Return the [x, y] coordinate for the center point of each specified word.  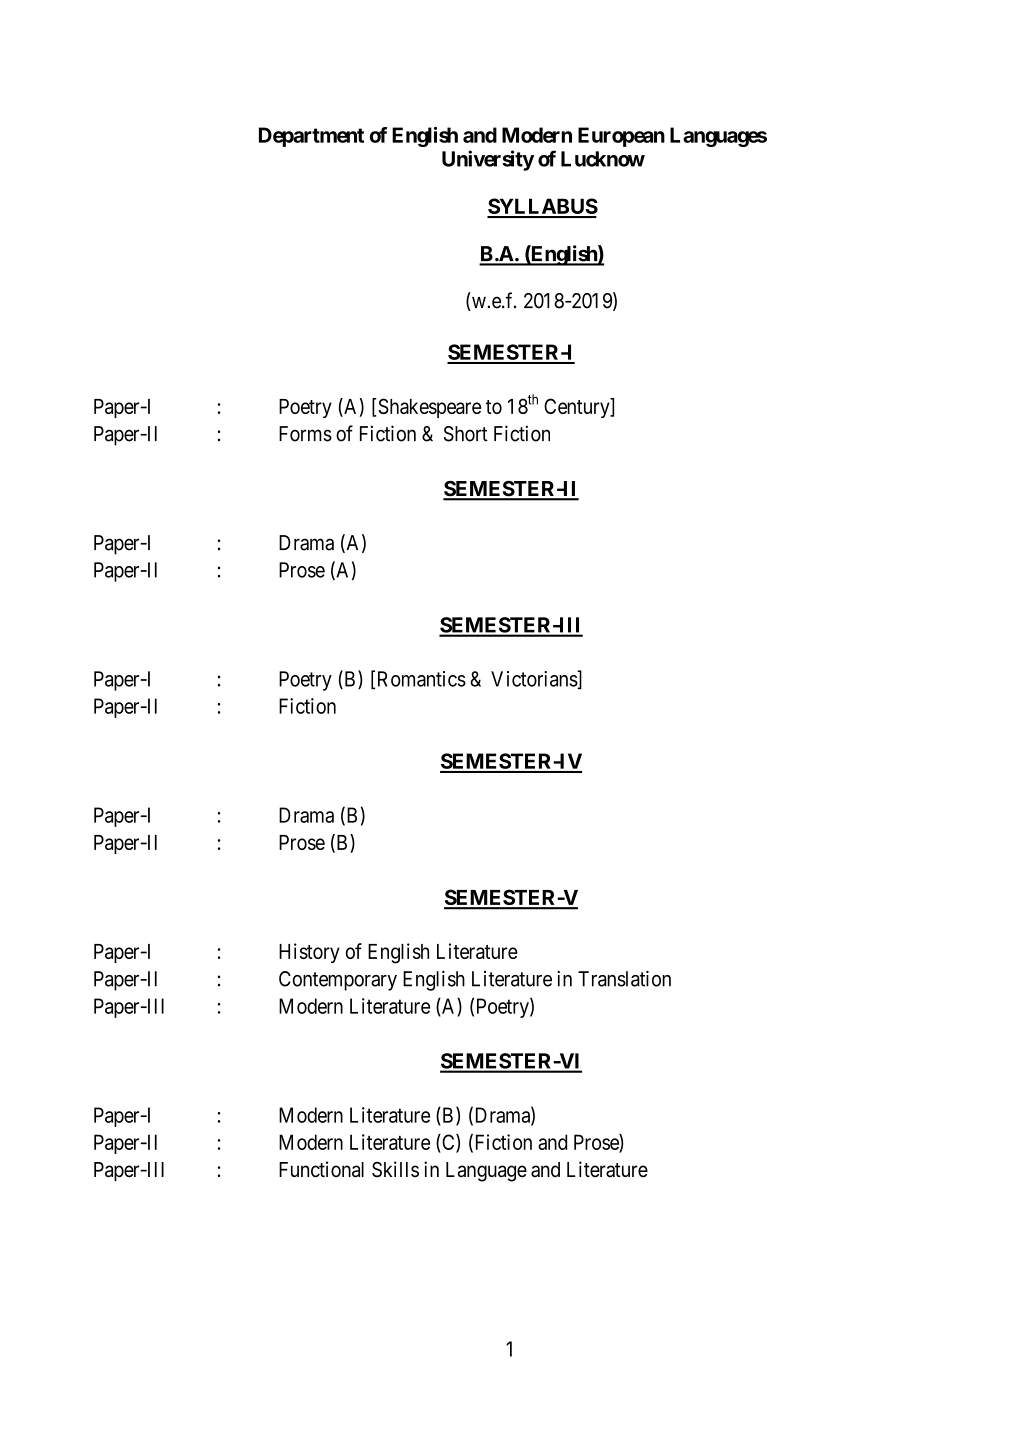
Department [311, 137]
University [488, 160]
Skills [395, 1169]
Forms [305, 434]
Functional [321, 1169]
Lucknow [603, 159]
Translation [624, 979]
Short [466, 434]
